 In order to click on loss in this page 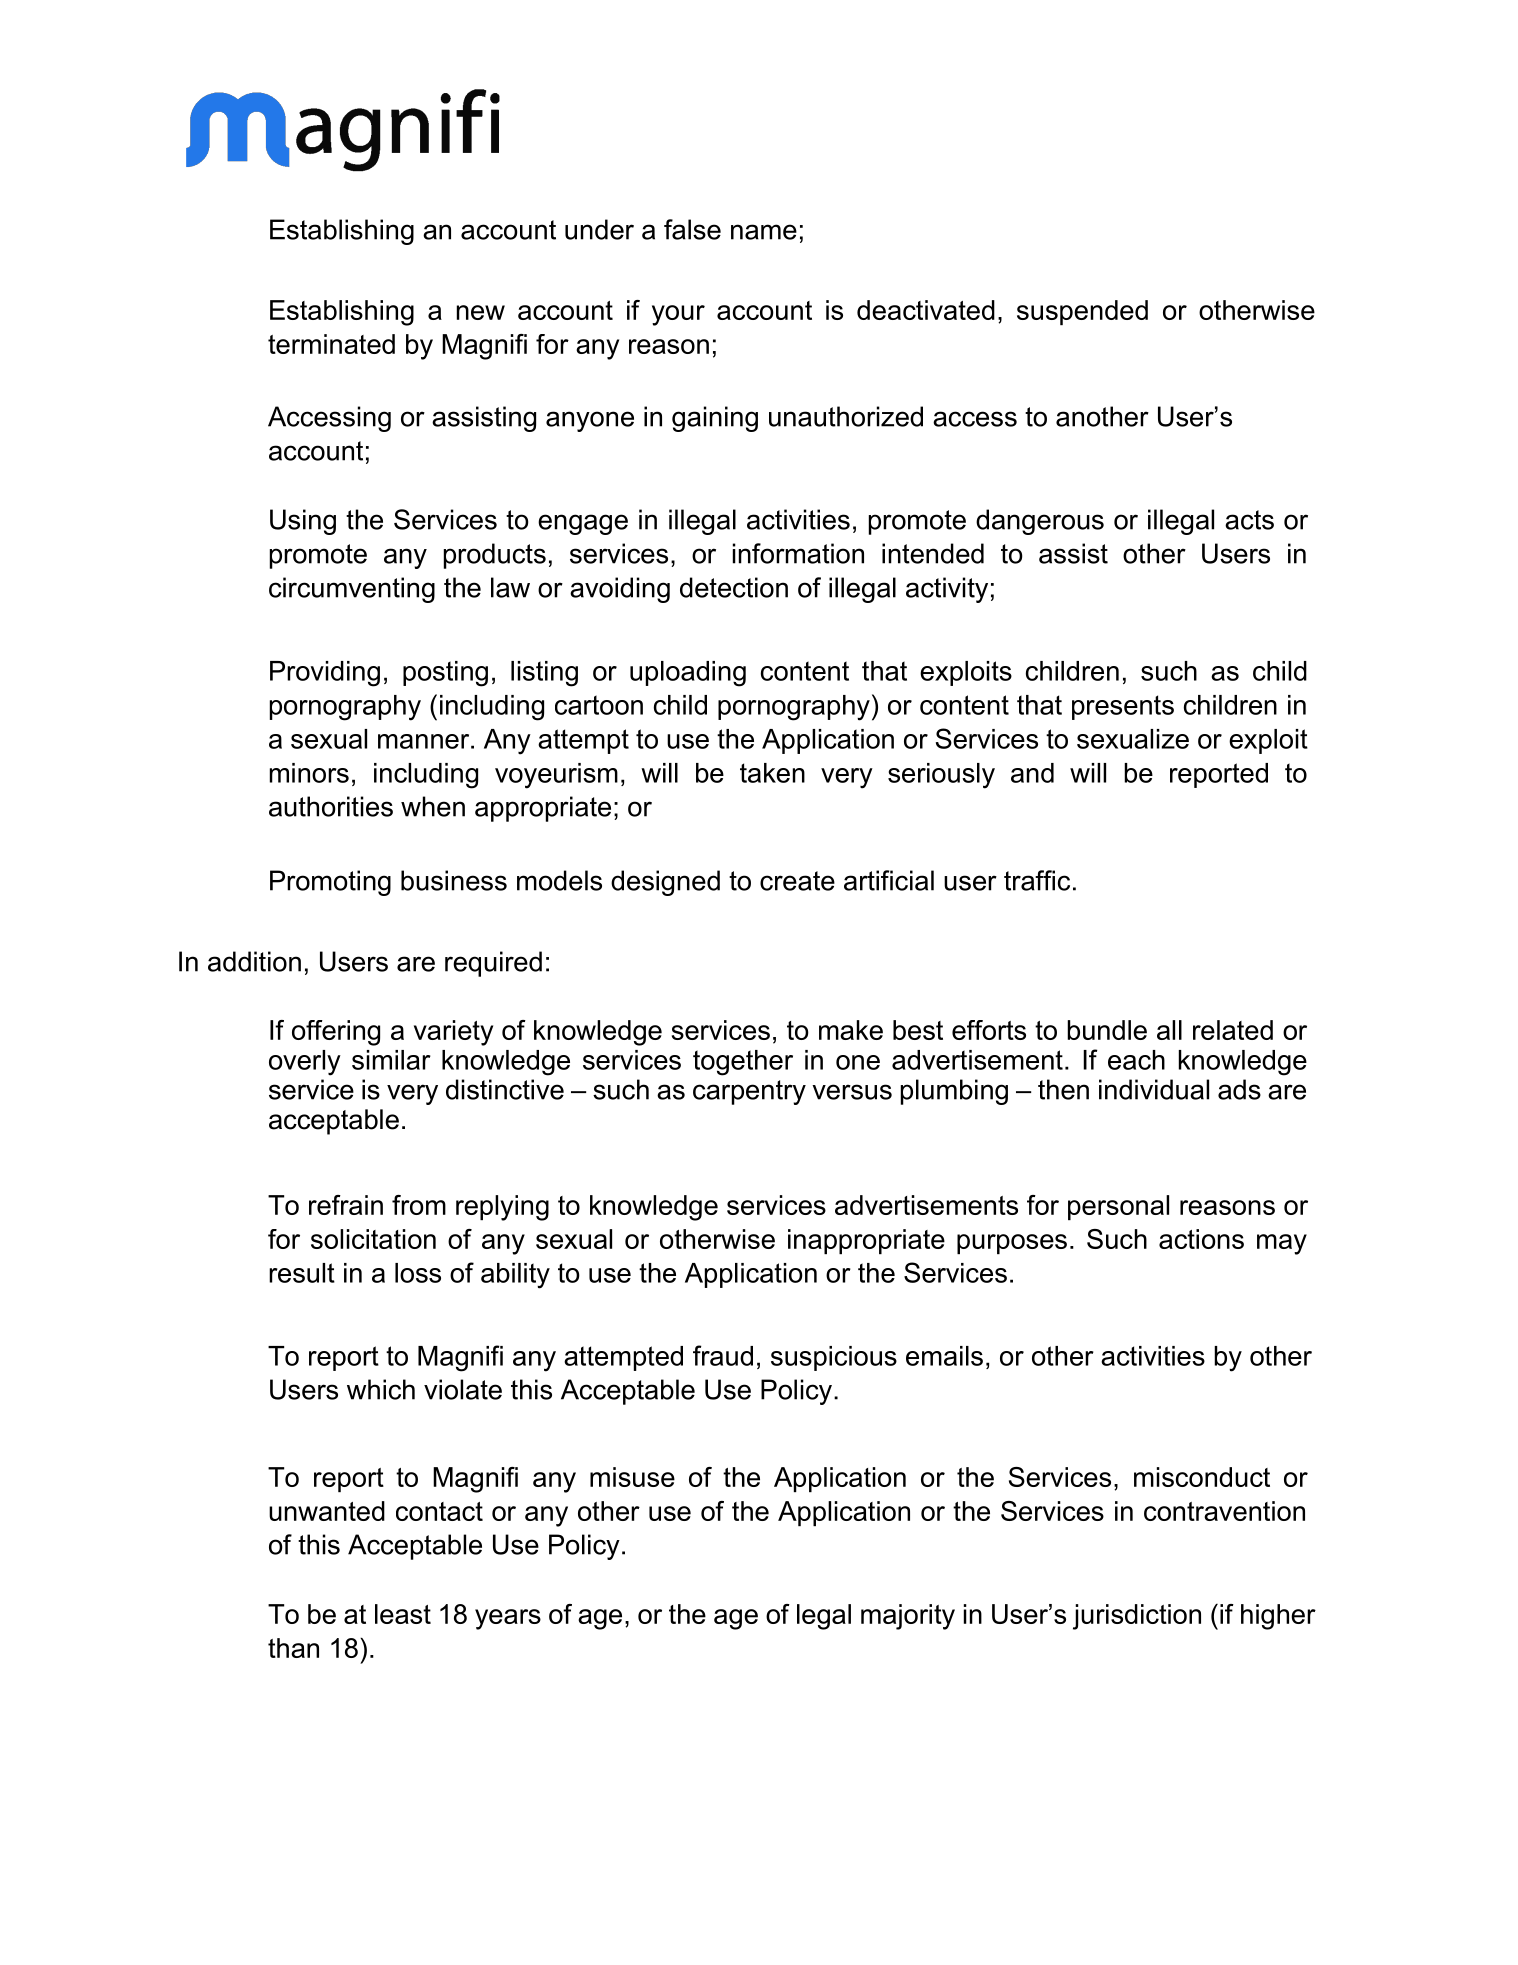, I will do `click(418, 1273)`.
